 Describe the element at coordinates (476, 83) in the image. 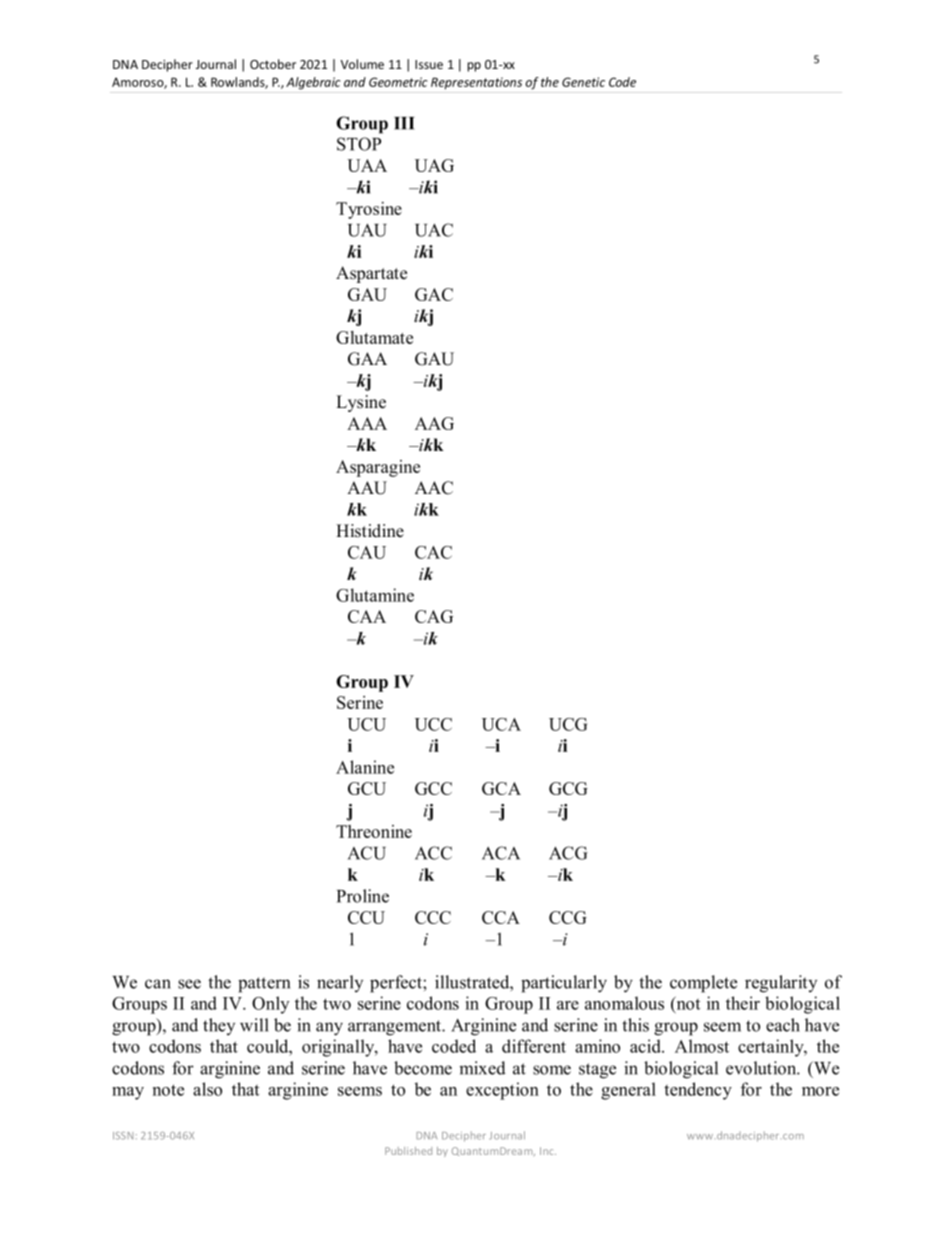

I see `Representations` at that location.
